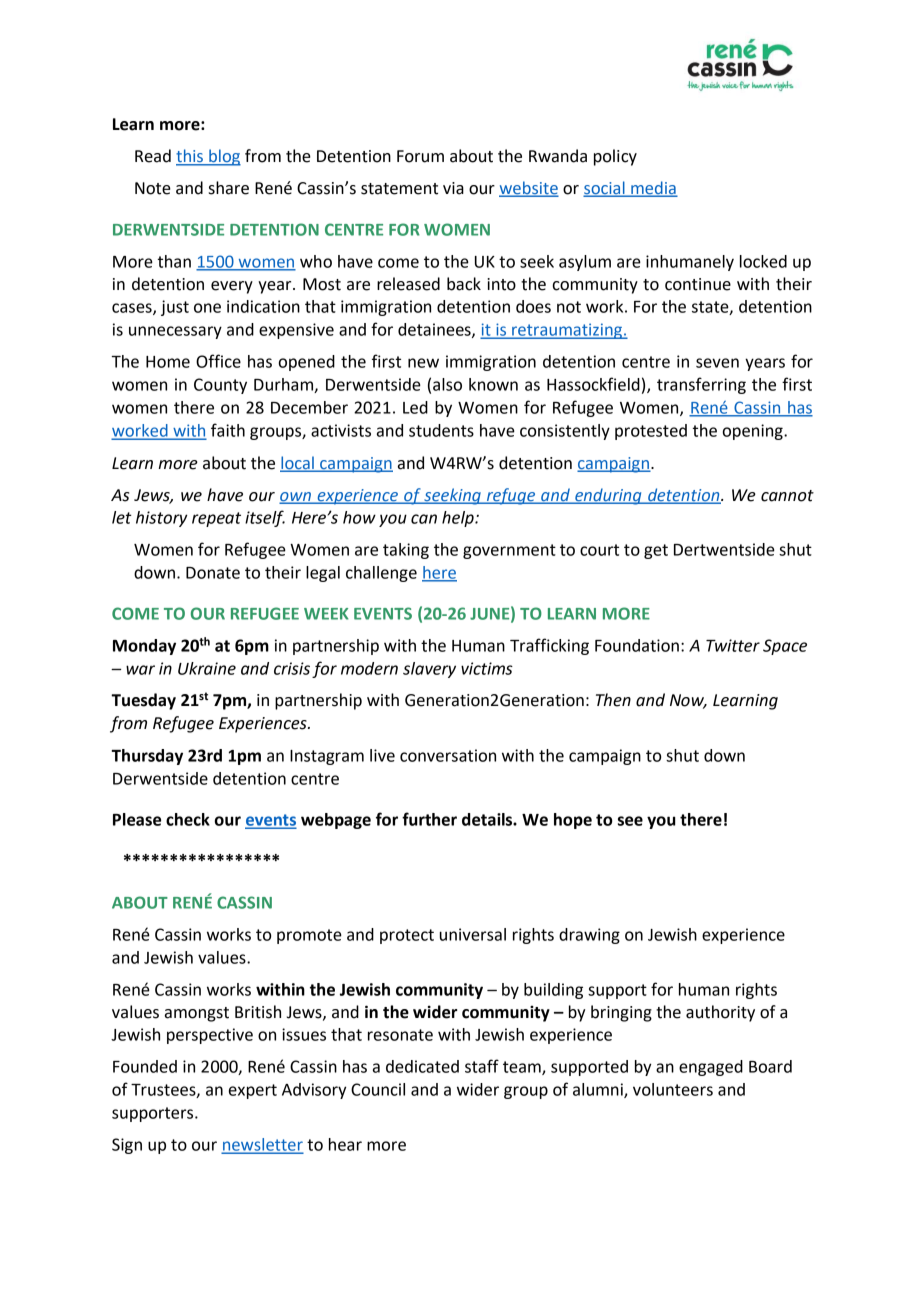 The image size is (924, 1308). Describe the element at coordinates (453, 188) in the screenshot. I see `via` at that location.
